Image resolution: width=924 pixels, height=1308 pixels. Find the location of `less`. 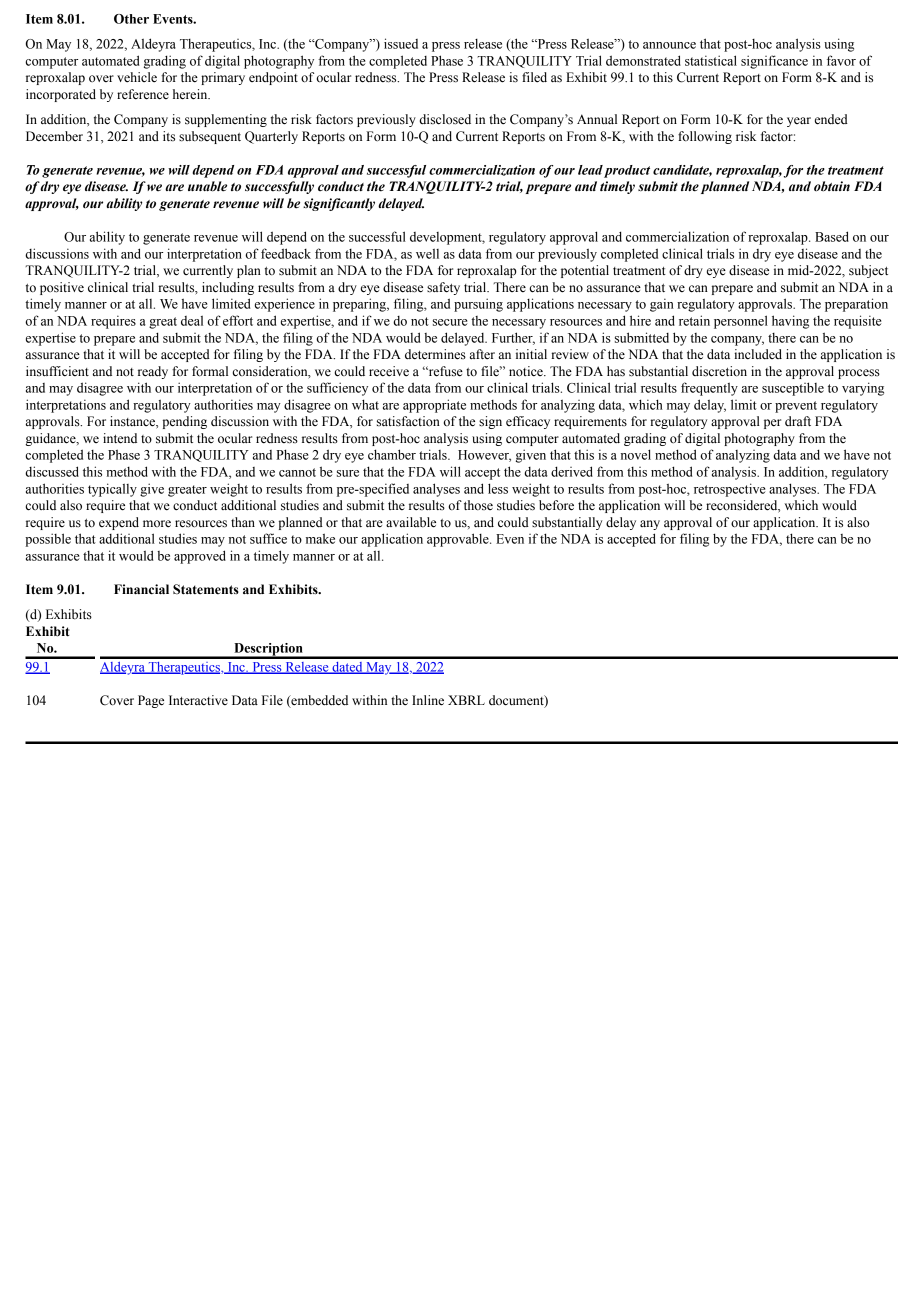

less is located at coordinates (498, 488).
